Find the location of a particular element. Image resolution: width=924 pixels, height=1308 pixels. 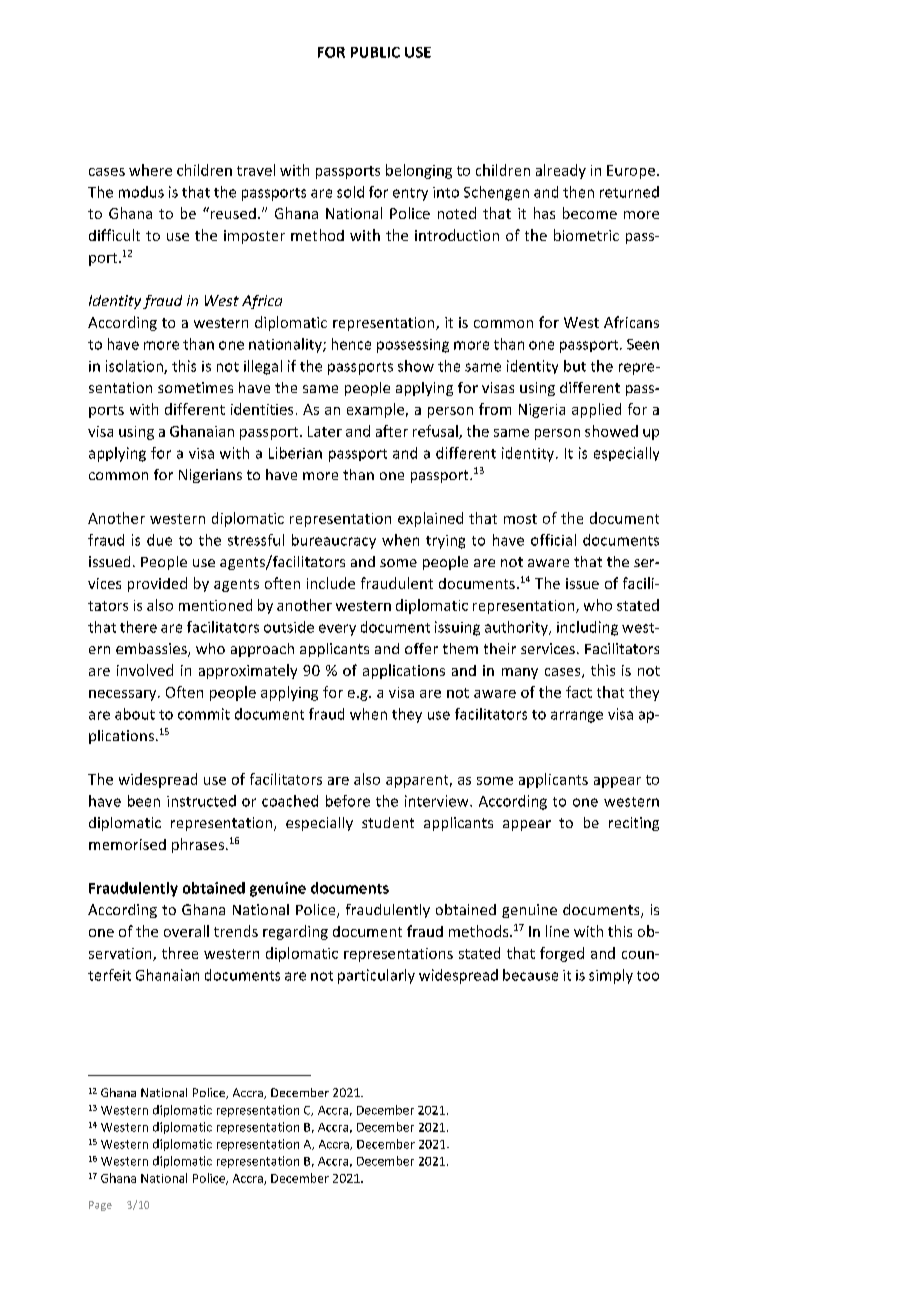

arrange is located at coordinates (577, 717).
